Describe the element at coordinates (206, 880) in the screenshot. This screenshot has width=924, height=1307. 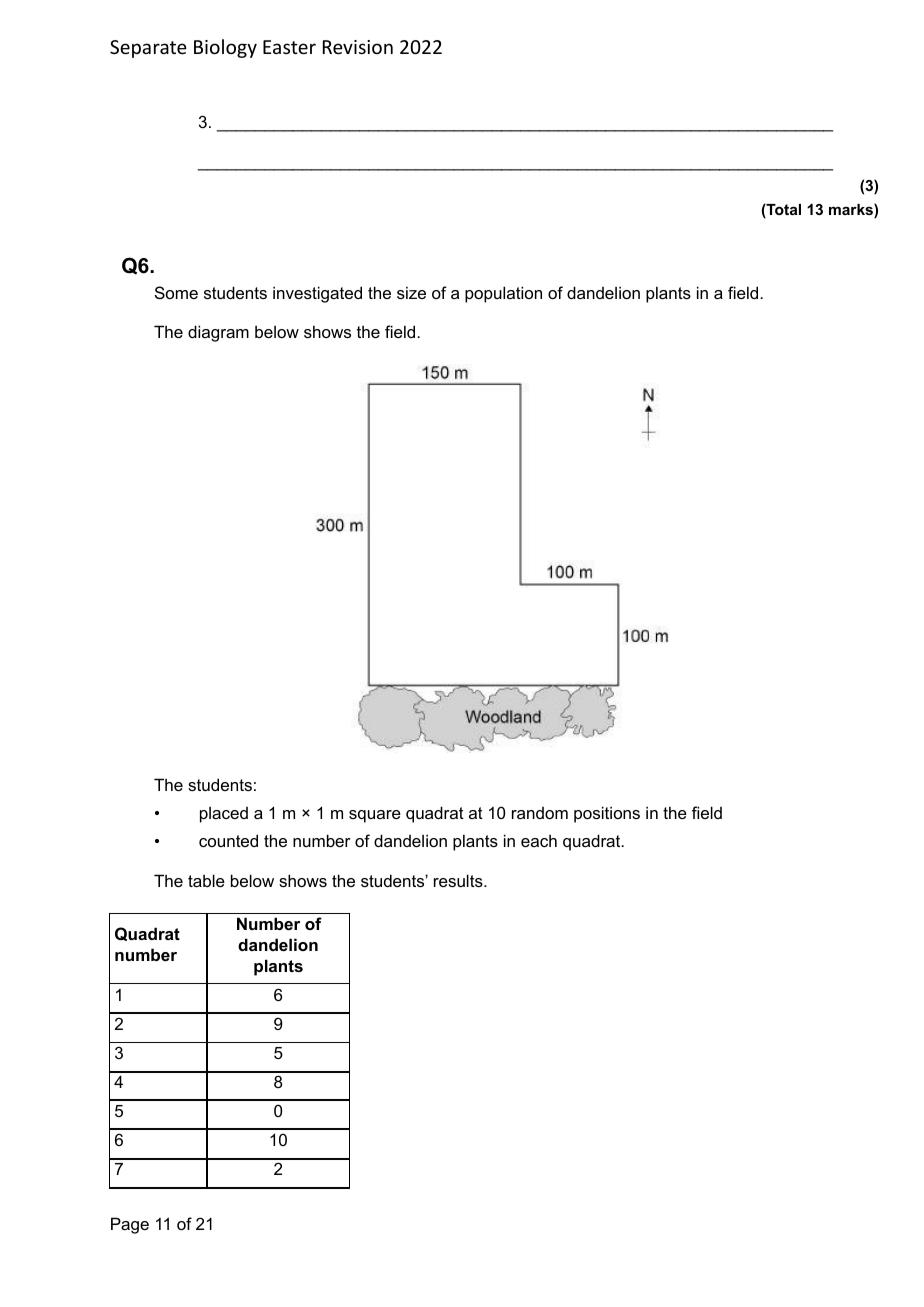
I see `table` at that location.
